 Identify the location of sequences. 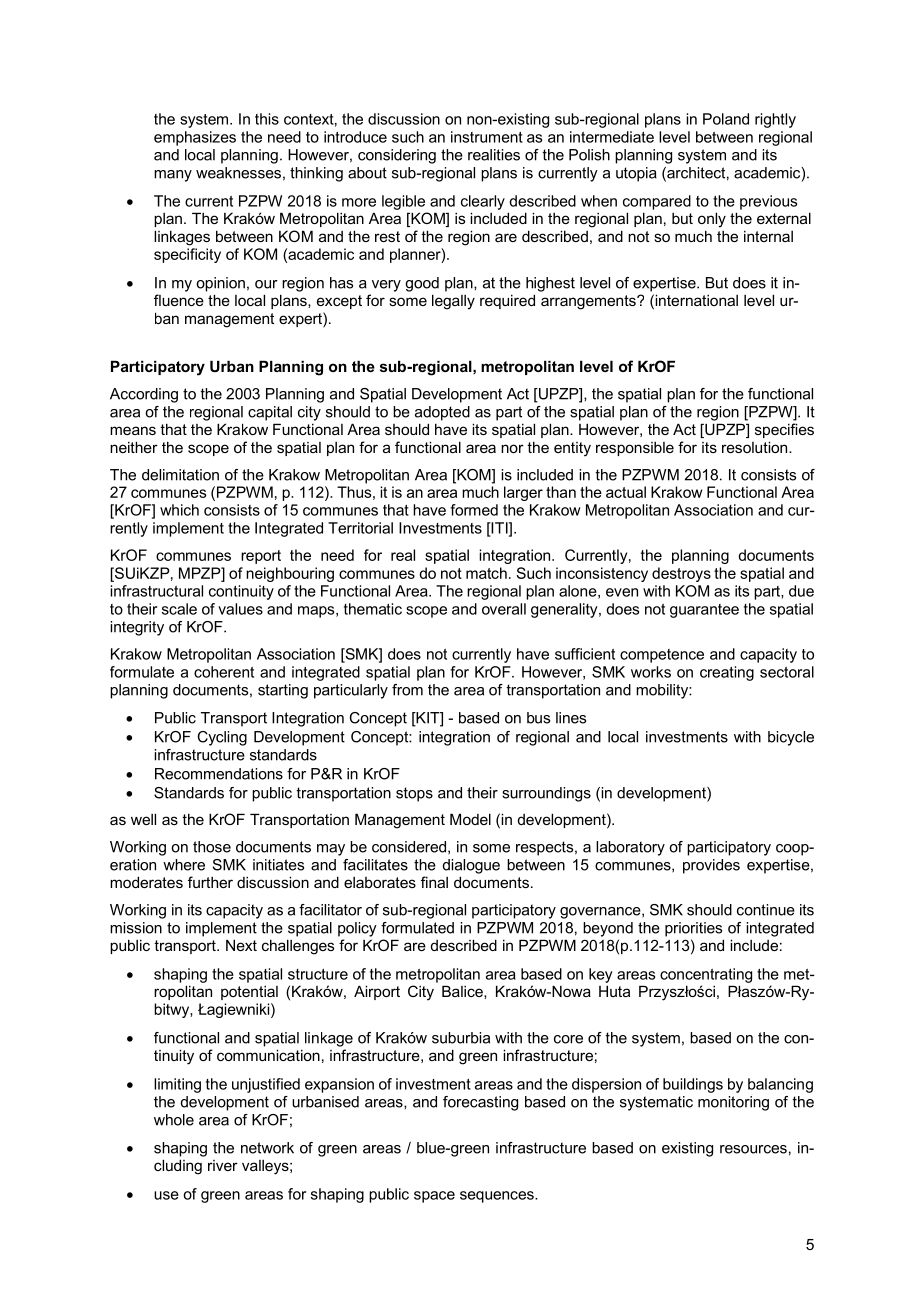
(498, 1197).
